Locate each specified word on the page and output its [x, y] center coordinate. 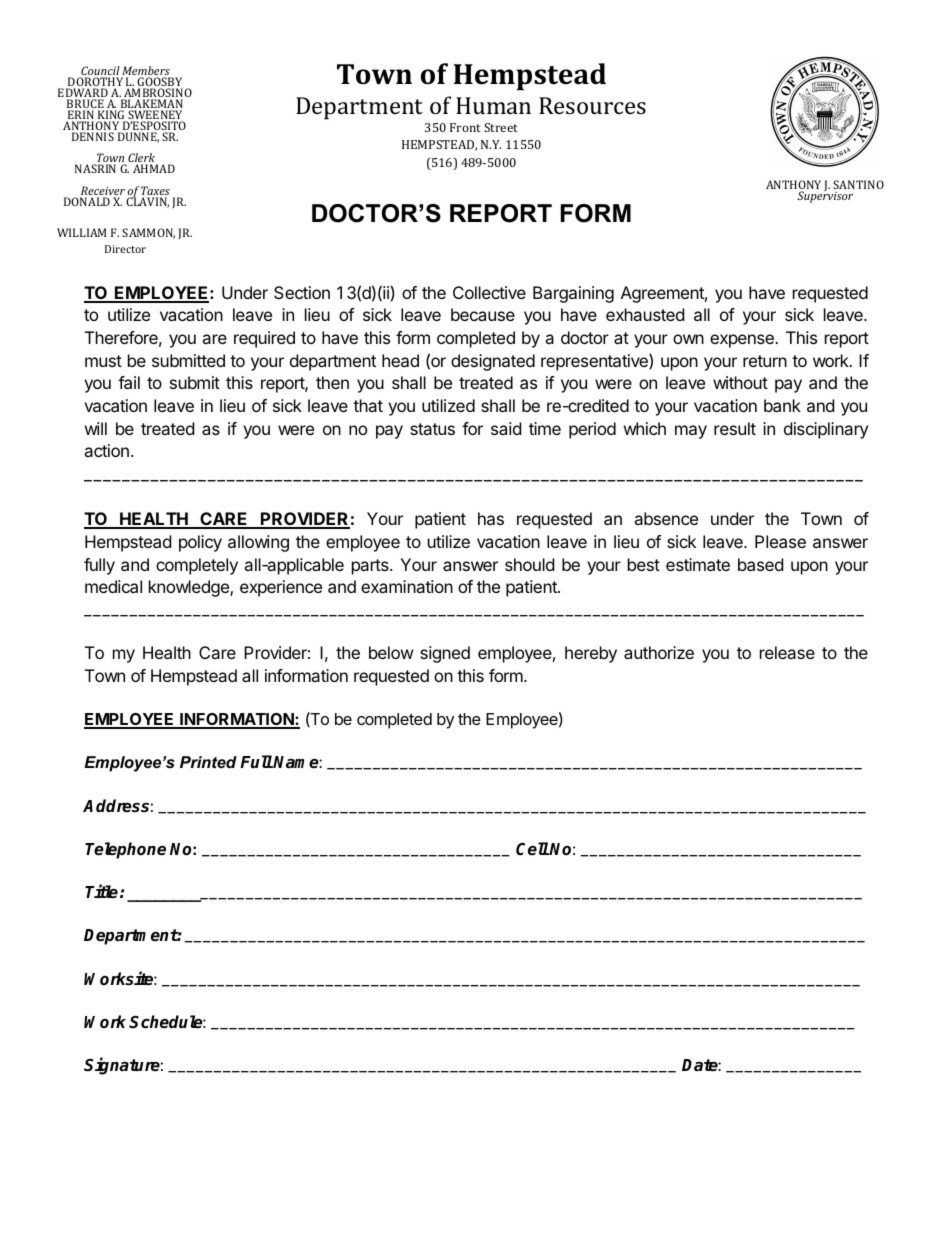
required [264, 339]
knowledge [190, 588]
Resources [592, 105]
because [483, 314]
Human [493, 105]
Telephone [125, 850]
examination [407, 586]
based [760, 564]
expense [743, 341]
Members [146, 72]
